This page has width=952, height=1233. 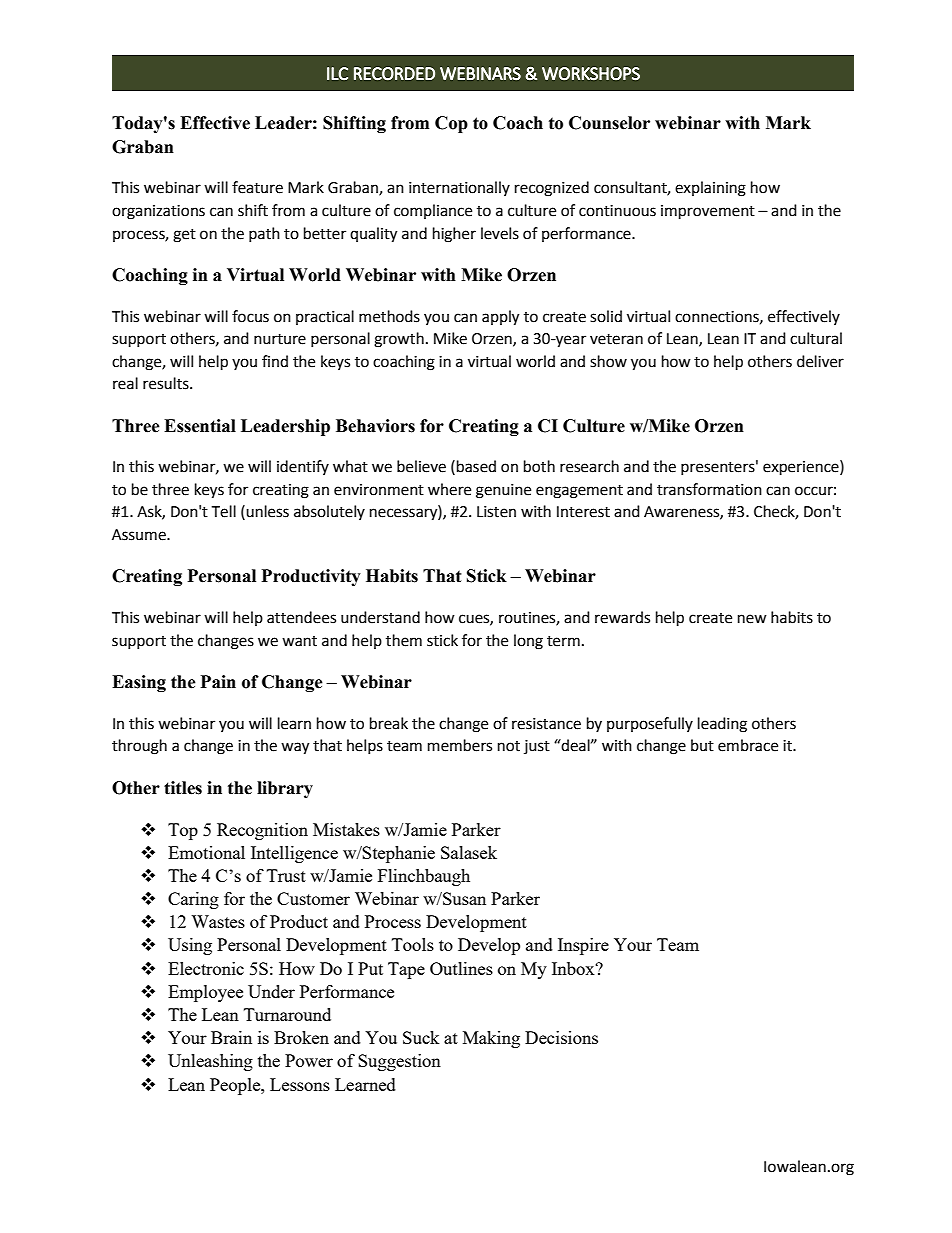 What do you see at coordinates (257, 187) in the page?
I see `feature` at bounding box center [257, 187].
